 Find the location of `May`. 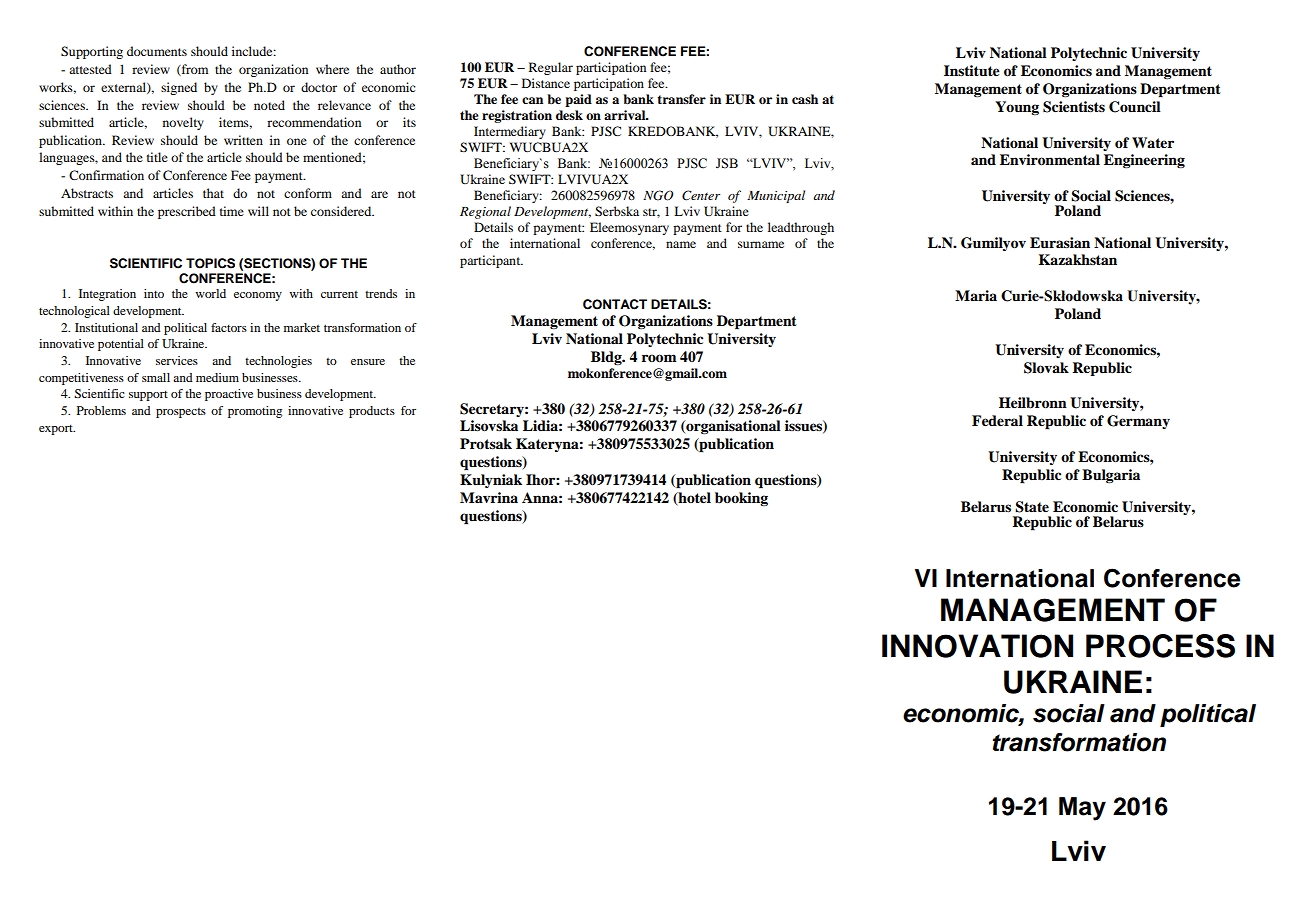

May is located at coordinates (1082, 809).
